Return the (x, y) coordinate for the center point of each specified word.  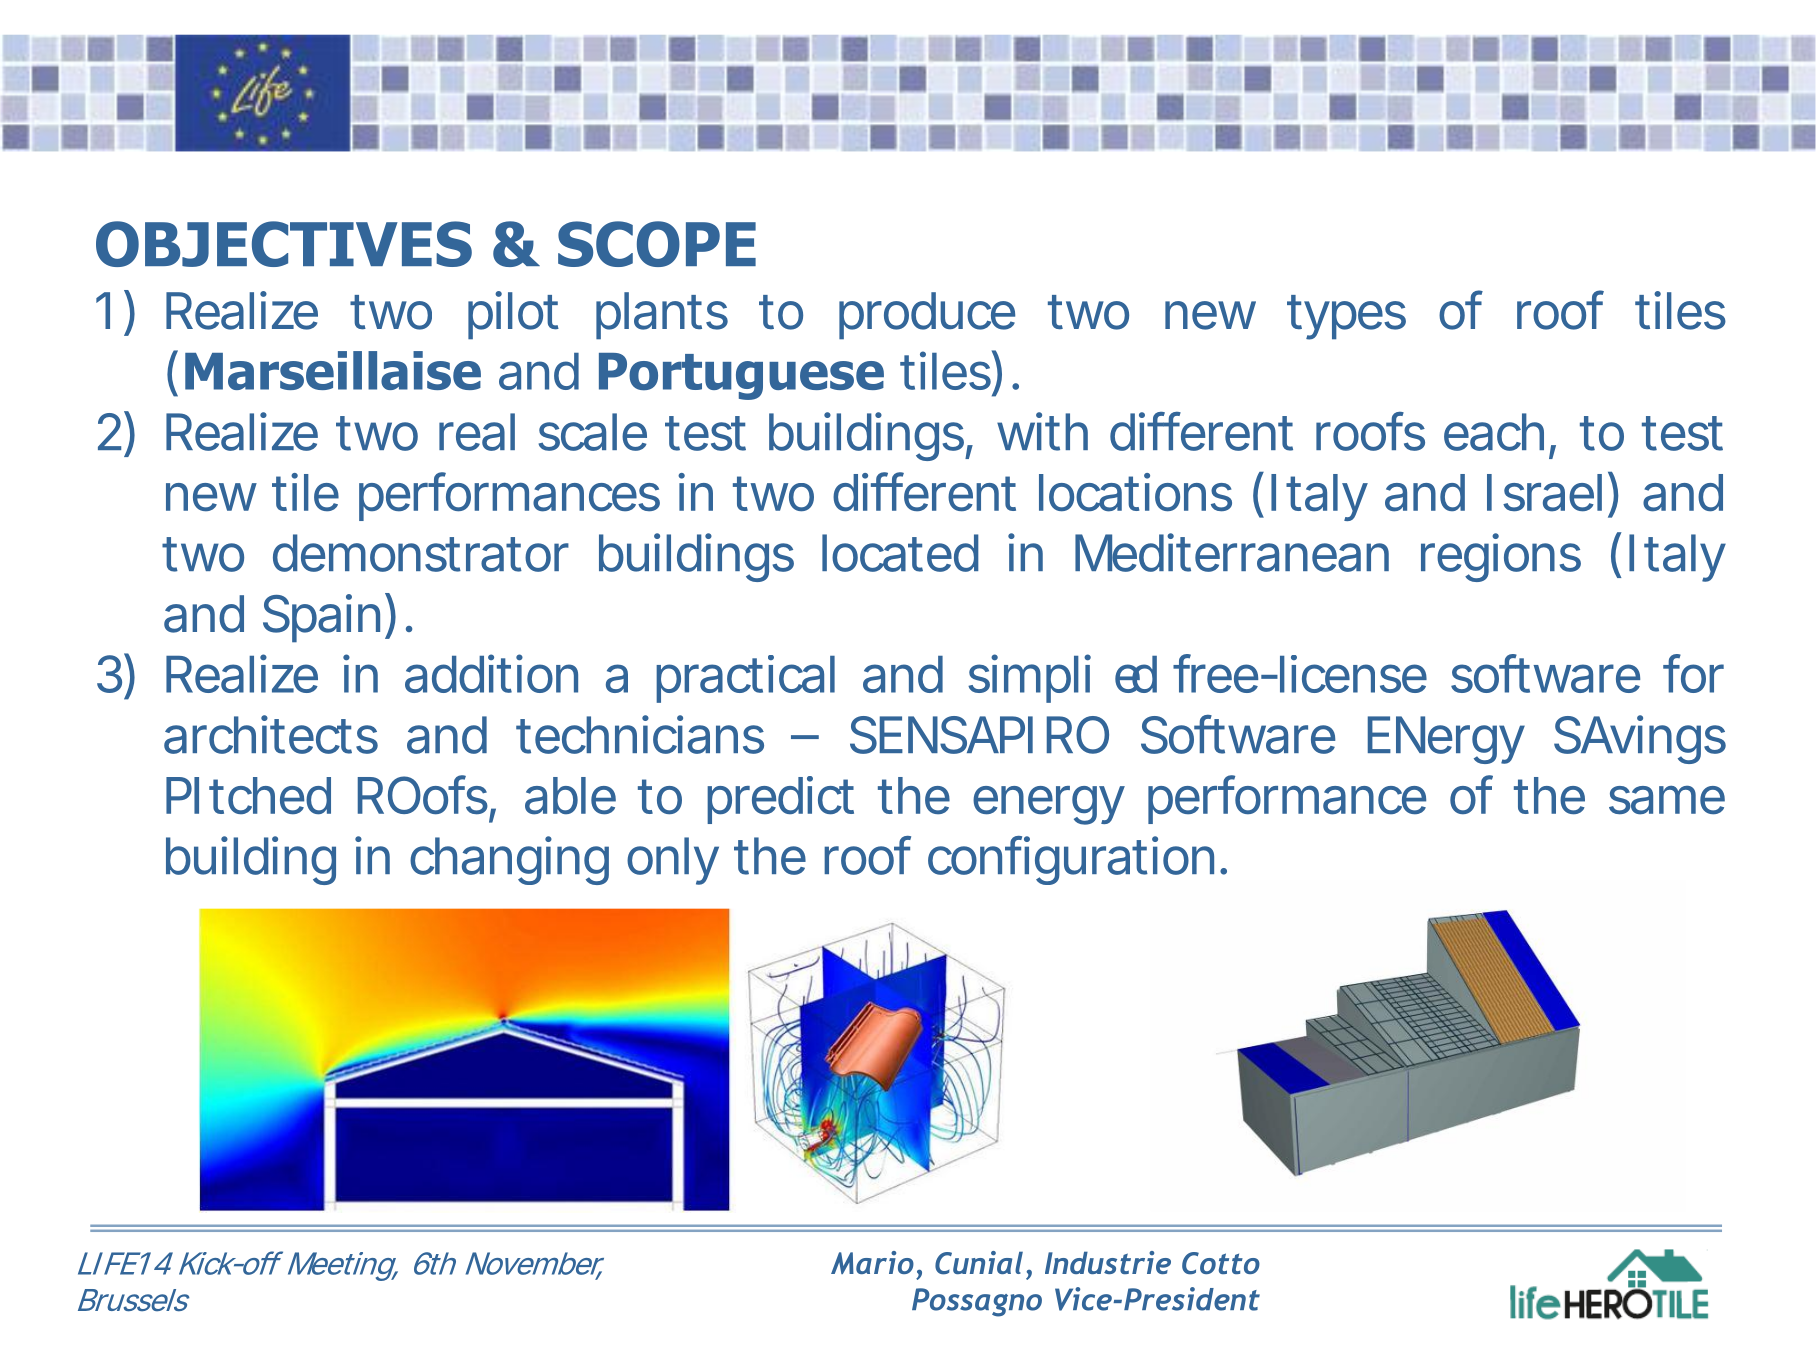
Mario (872, 1262)
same (1667, 800)
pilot (513, 315)
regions (1501, 557)
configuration (1071, 860)
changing (509, 860)
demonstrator (421, 553)
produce (927, 316)
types (1346, 317)
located (900, 553)
